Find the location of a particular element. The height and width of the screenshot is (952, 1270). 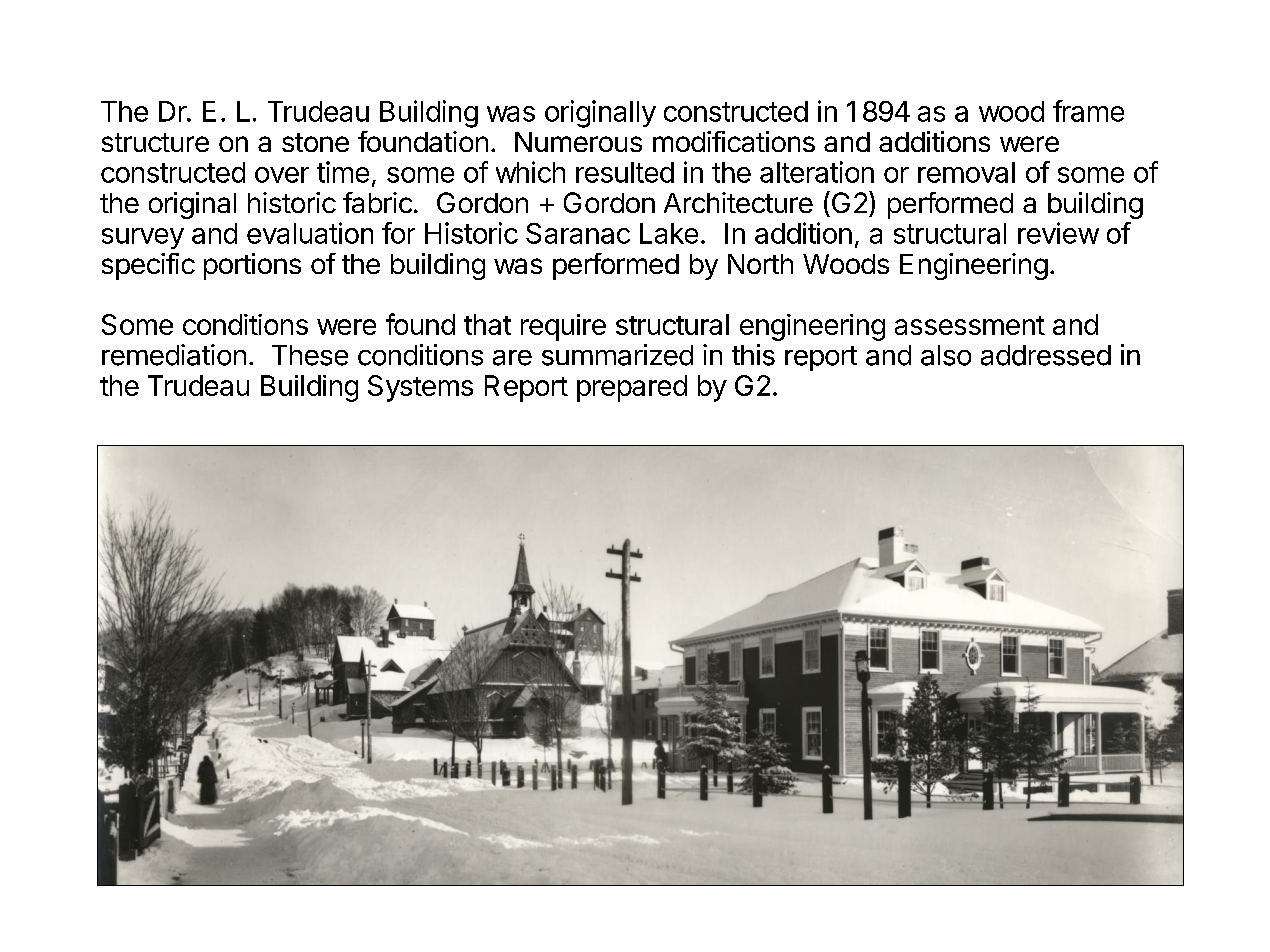

Numerous is located at coordinates (578, 142).
